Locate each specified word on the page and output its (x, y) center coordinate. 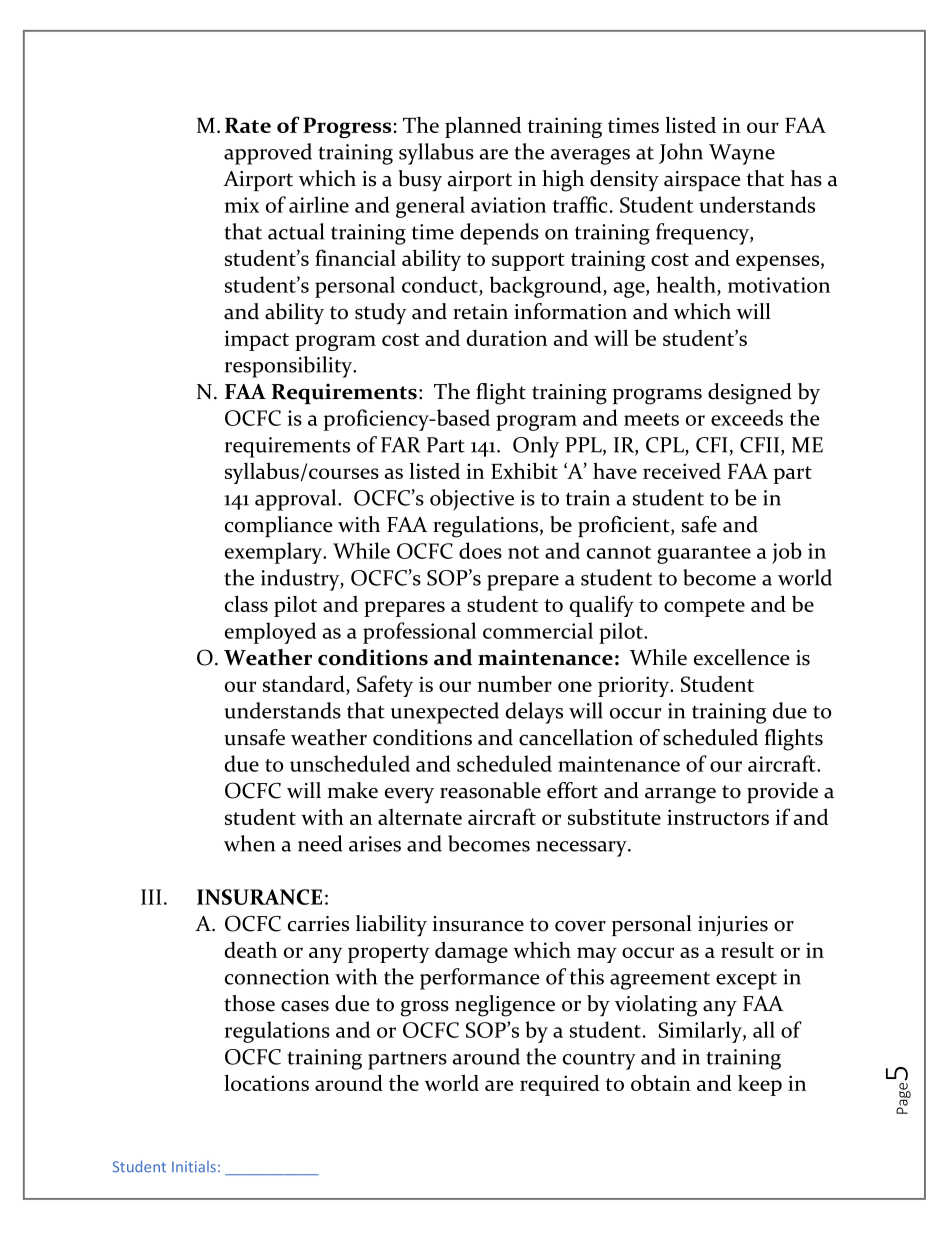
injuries (733, 926)
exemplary (275, 553)
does (480, 550)
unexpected (445, 713)
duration (507, 338)
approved (268, 154)
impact (257, 340)
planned (483, 127)
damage (471, 952)
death (251, 949)
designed (750, 394)
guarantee (704, 555)
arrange (680, 796)
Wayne (742, 154)
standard (305, 683)
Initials (194, 1167)
